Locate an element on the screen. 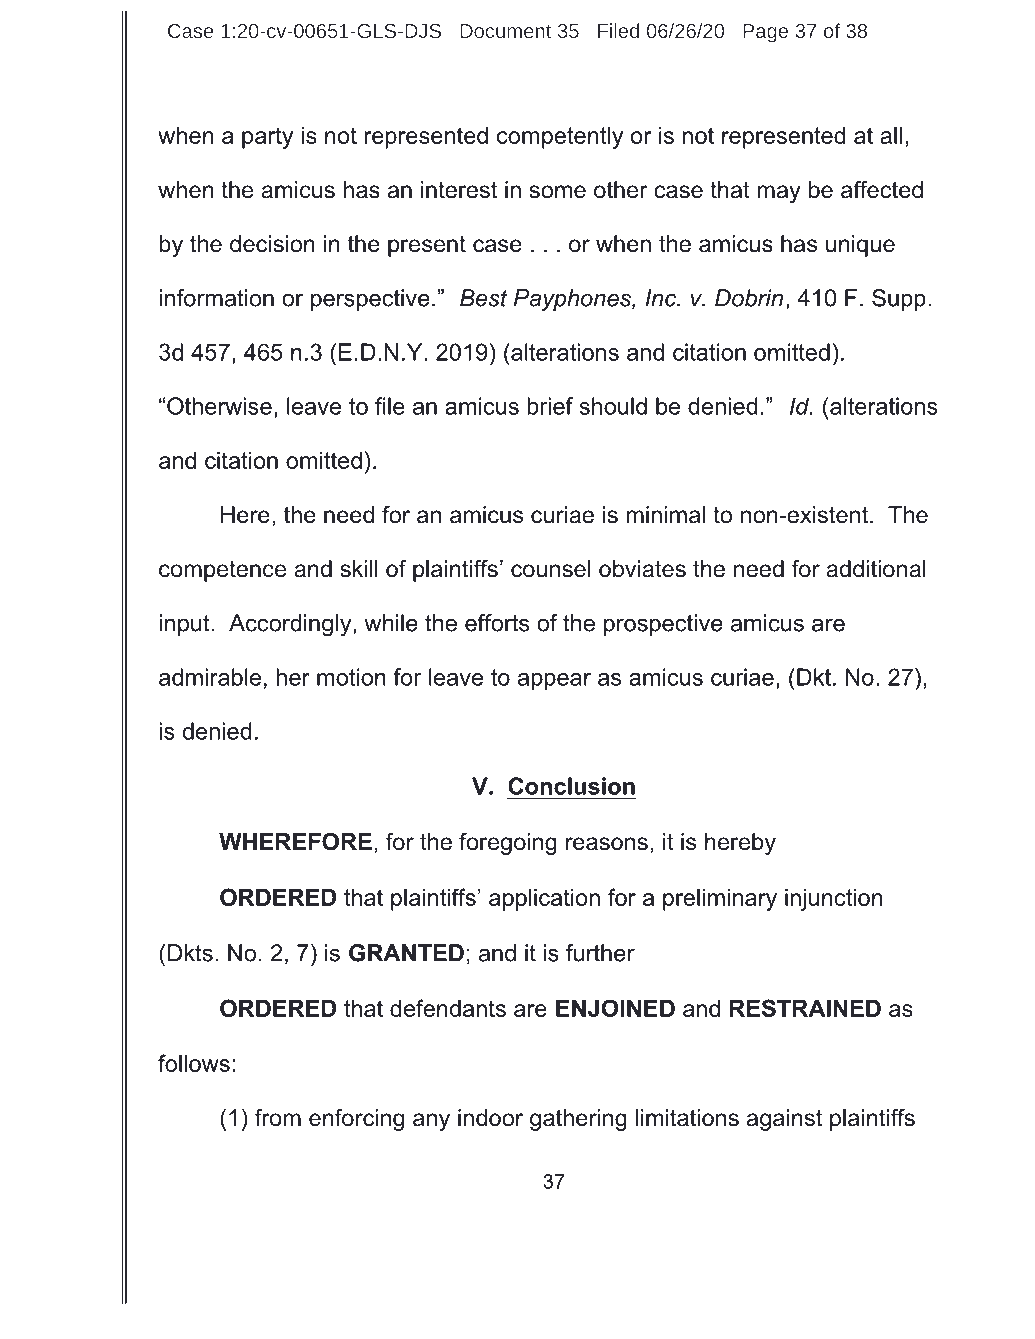 The height and width of the screenshot is (1339, 1035). Document is located at coordinates (505, 31).
